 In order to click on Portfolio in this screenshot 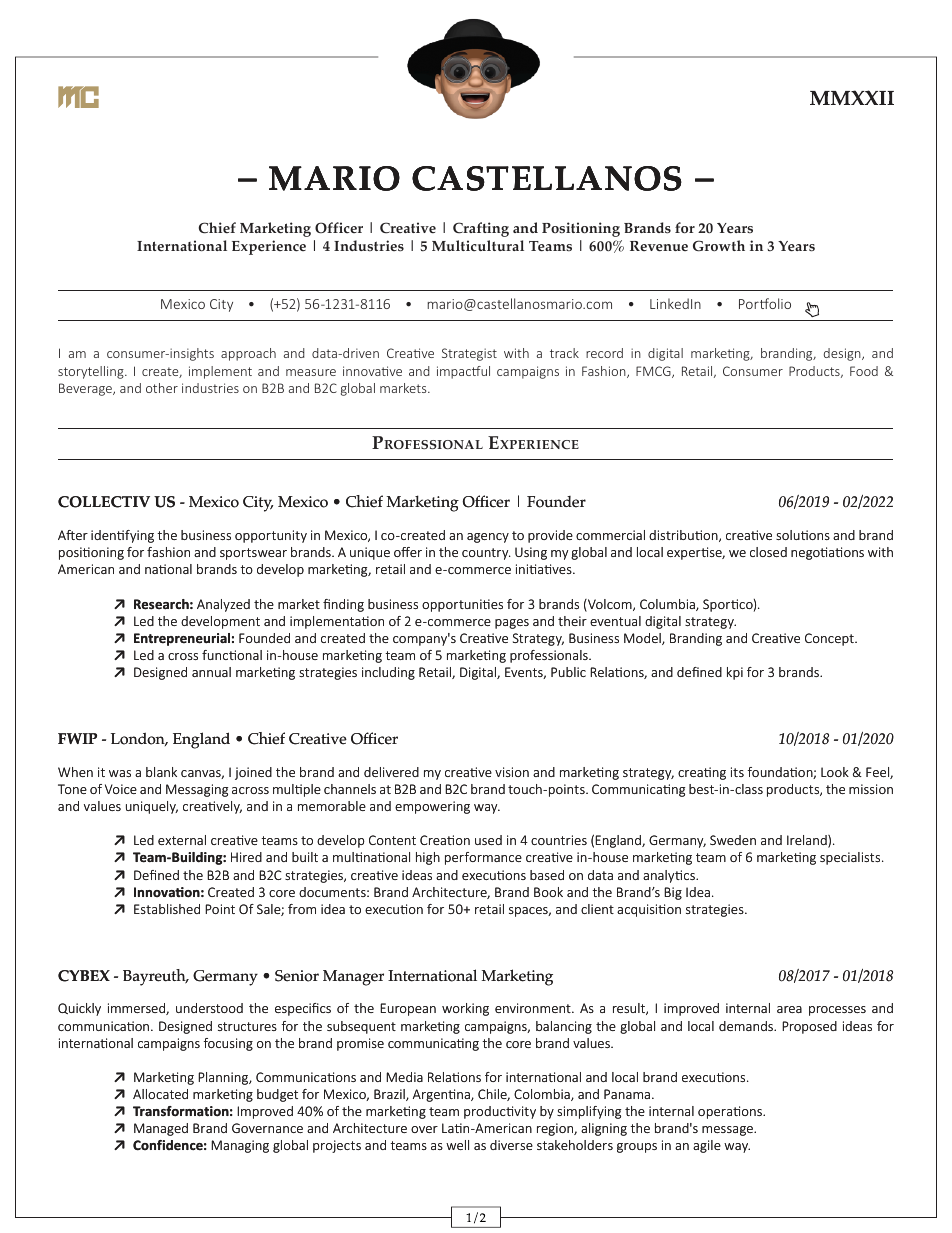, I will do `click(765, 303)`.
